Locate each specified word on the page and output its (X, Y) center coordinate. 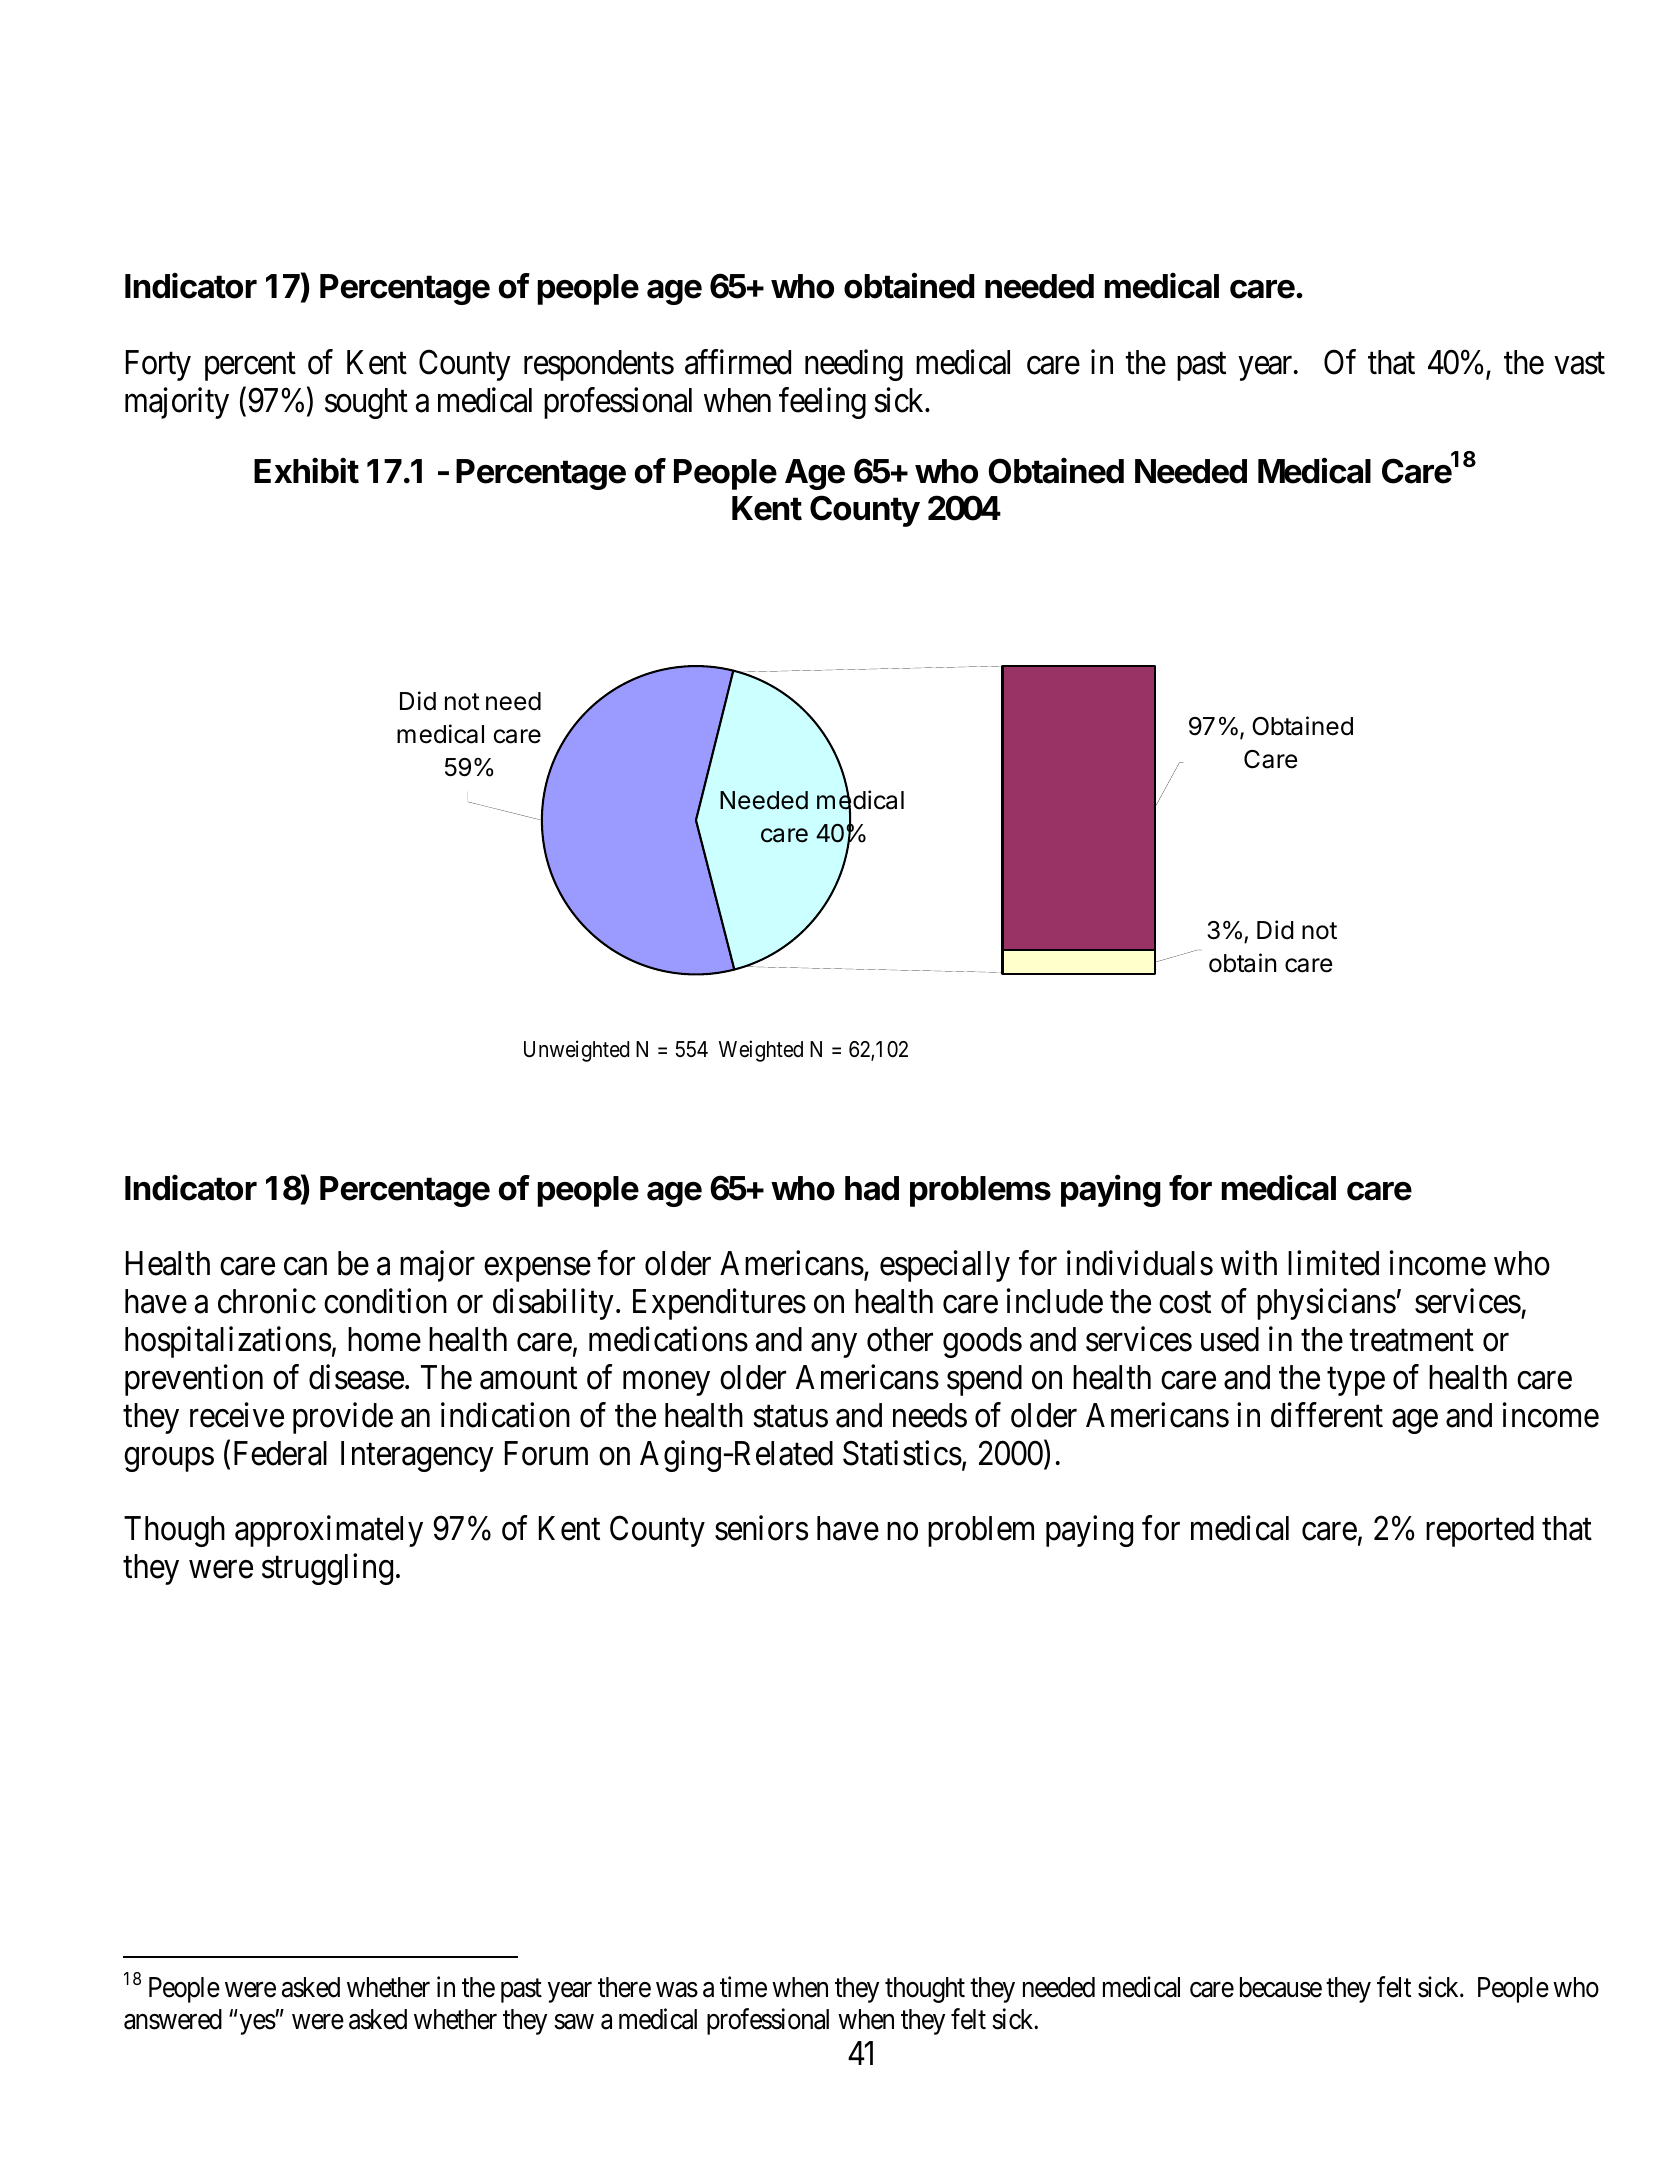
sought (366, 403)
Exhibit (306, 470)
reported (1480, 1531)
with (1249, 1263)
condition (385, 1301)
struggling (327, 1569)
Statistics (902, 1453)
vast (1579, 364)
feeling (822, 403)
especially (945, 1266)
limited (1333, 1263)
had (872, 1188)
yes (258, 2024)
